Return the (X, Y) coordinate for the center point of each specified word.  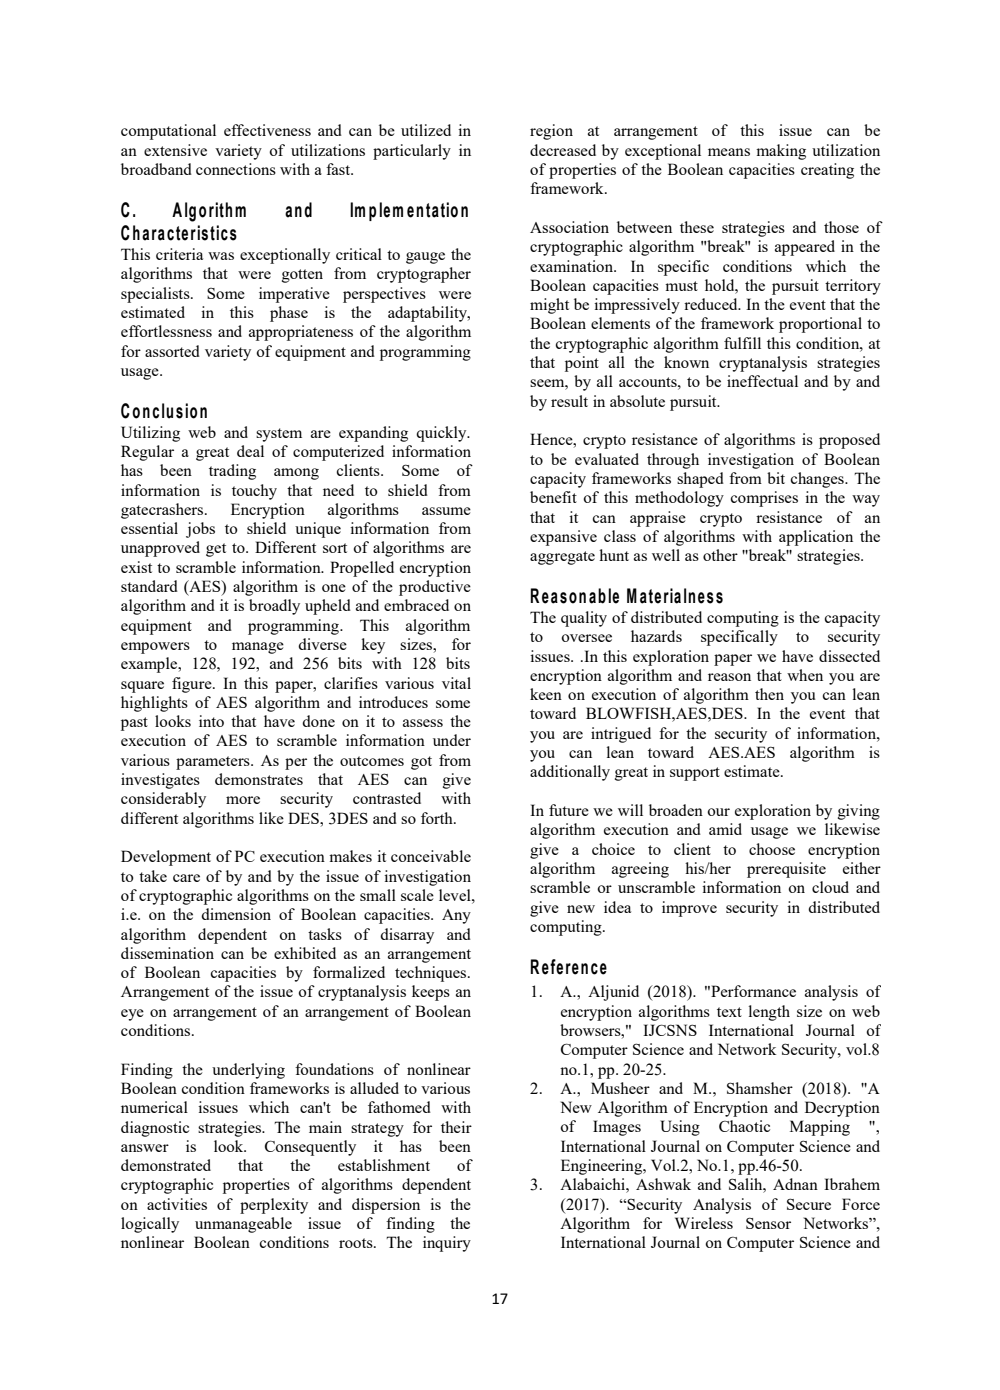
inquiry (447, 1244)
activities (177, 1204)
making (781, 152)
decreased (563, 150)
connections (236, 169)
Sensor (768, 1223)
